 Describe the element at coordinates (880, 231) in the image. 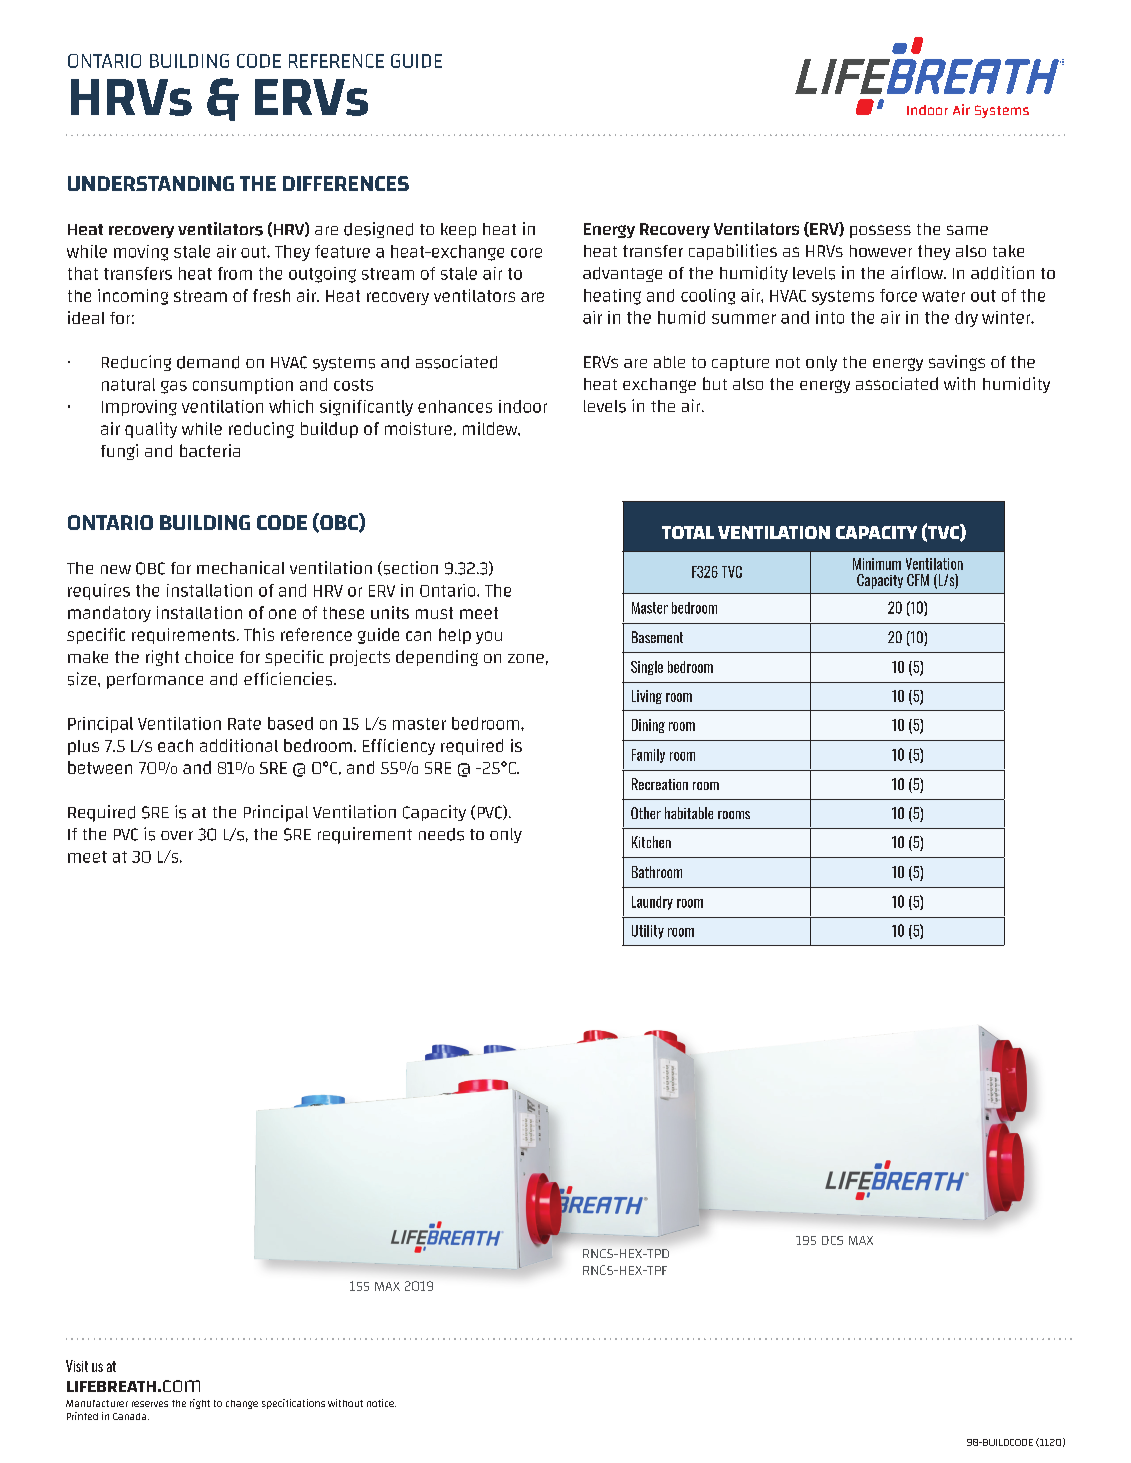

I see `possess` at that location.
